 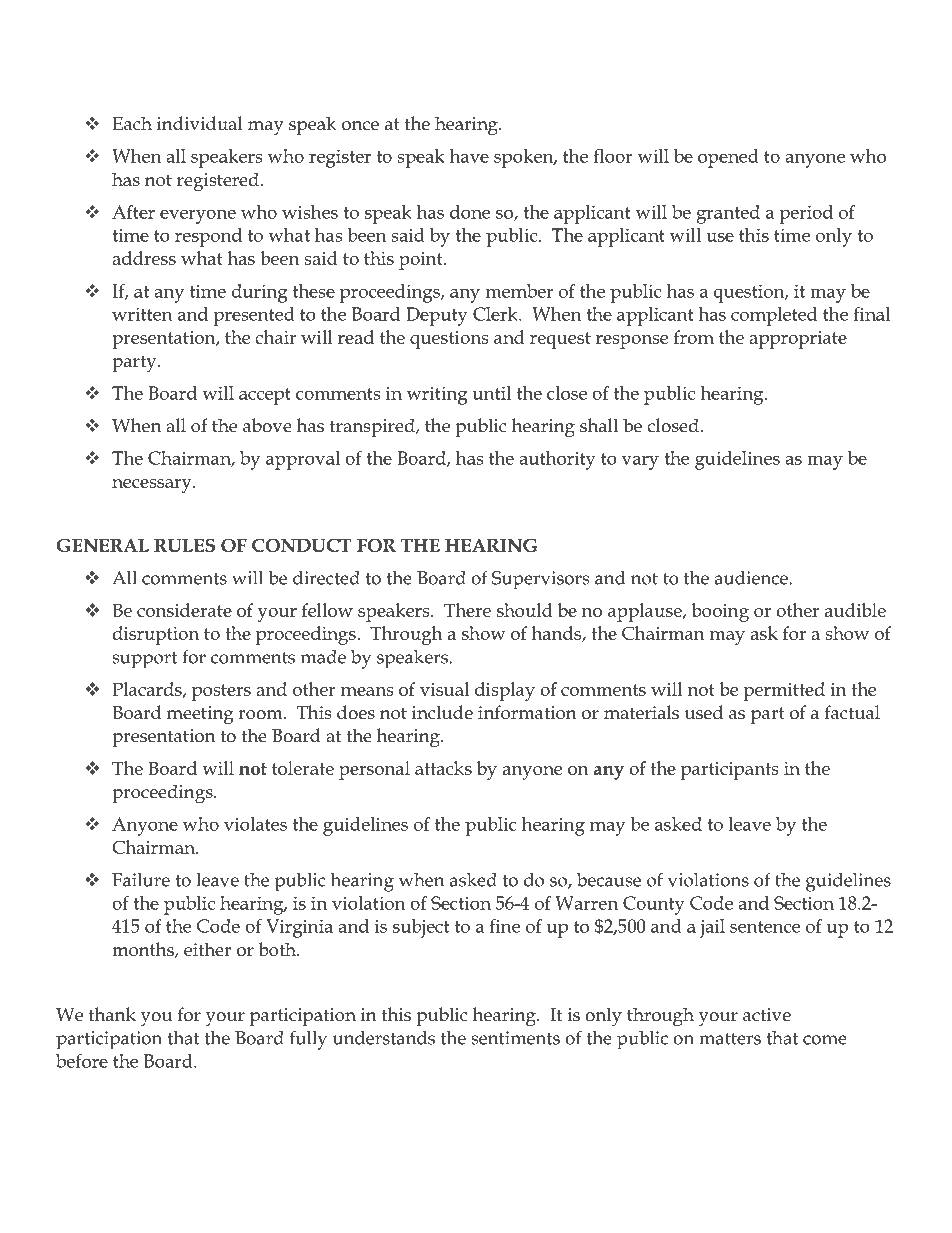 What do you see at coordinates (767, 1015) in the screenshot?
I see `active` at bounding box center [767, 1015].
